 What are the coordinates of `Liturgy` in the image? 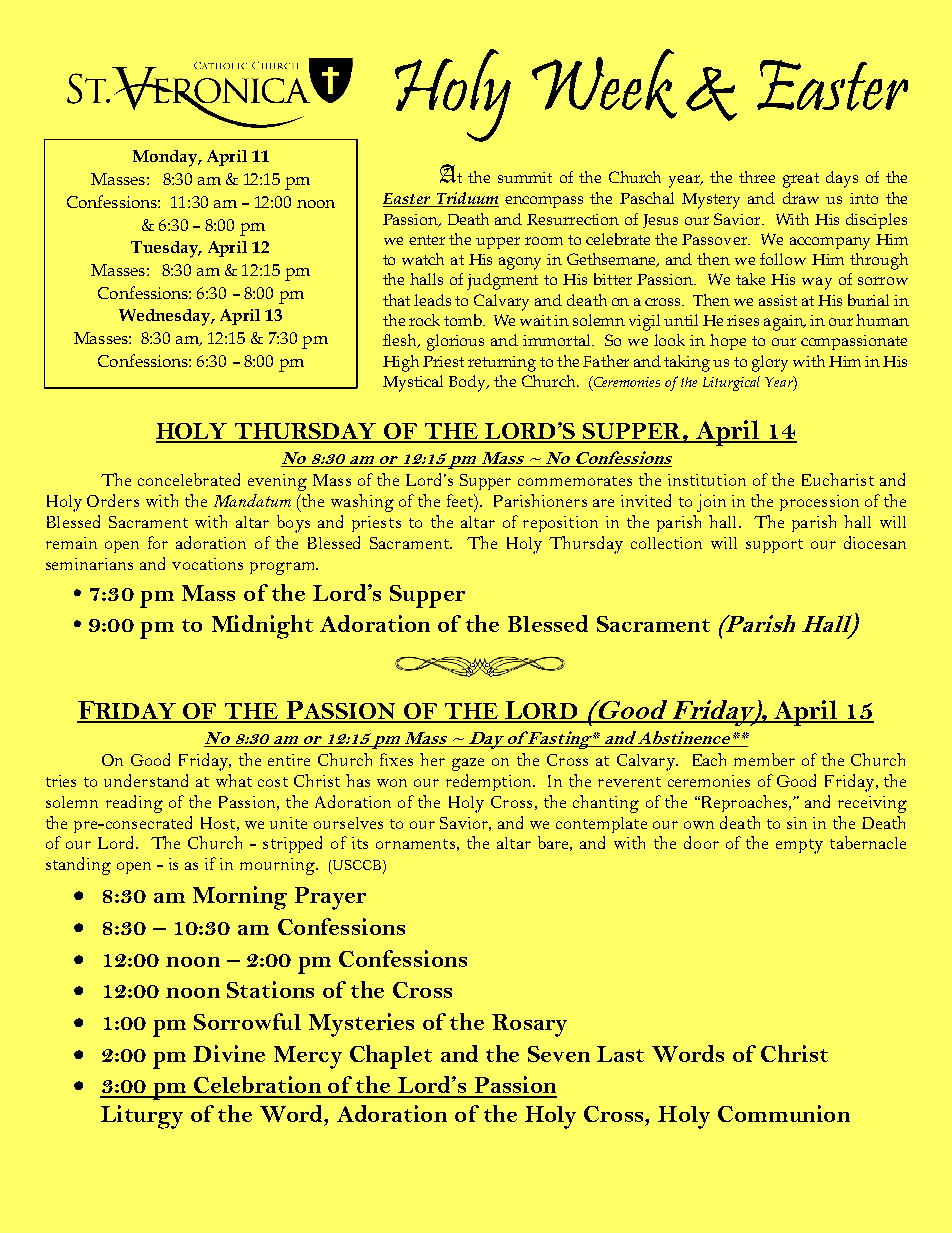 It's located at (142, 1117).
